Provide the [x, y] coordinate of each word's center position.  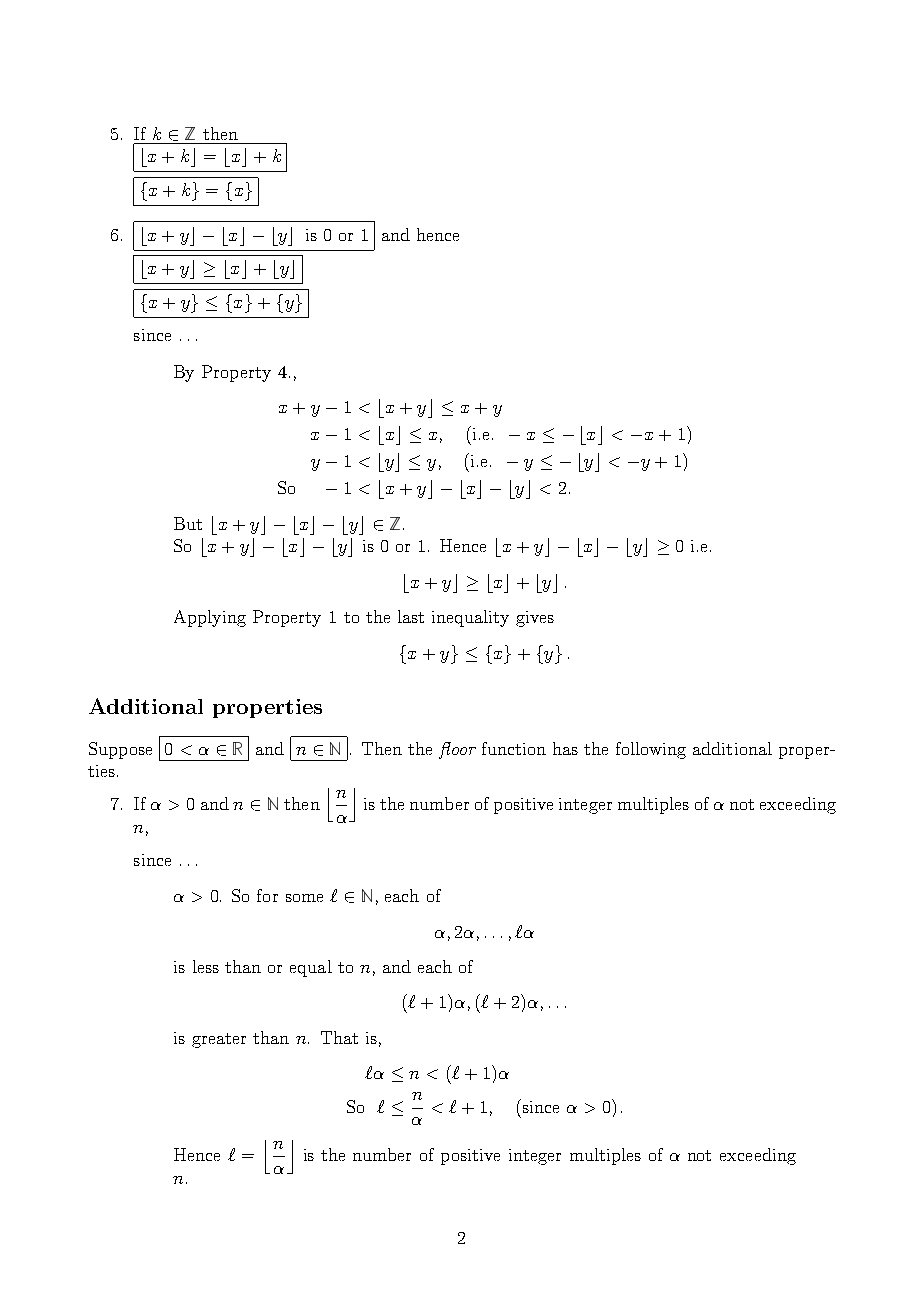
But [188, 523]
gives [535, 619]
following [651, 750]
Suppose [120, 750]
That [339, 1037]
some [304, 898]
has [565, 748]
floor [457, 750]
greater [219, 1040]
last [411, 616]
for [267, 895]
